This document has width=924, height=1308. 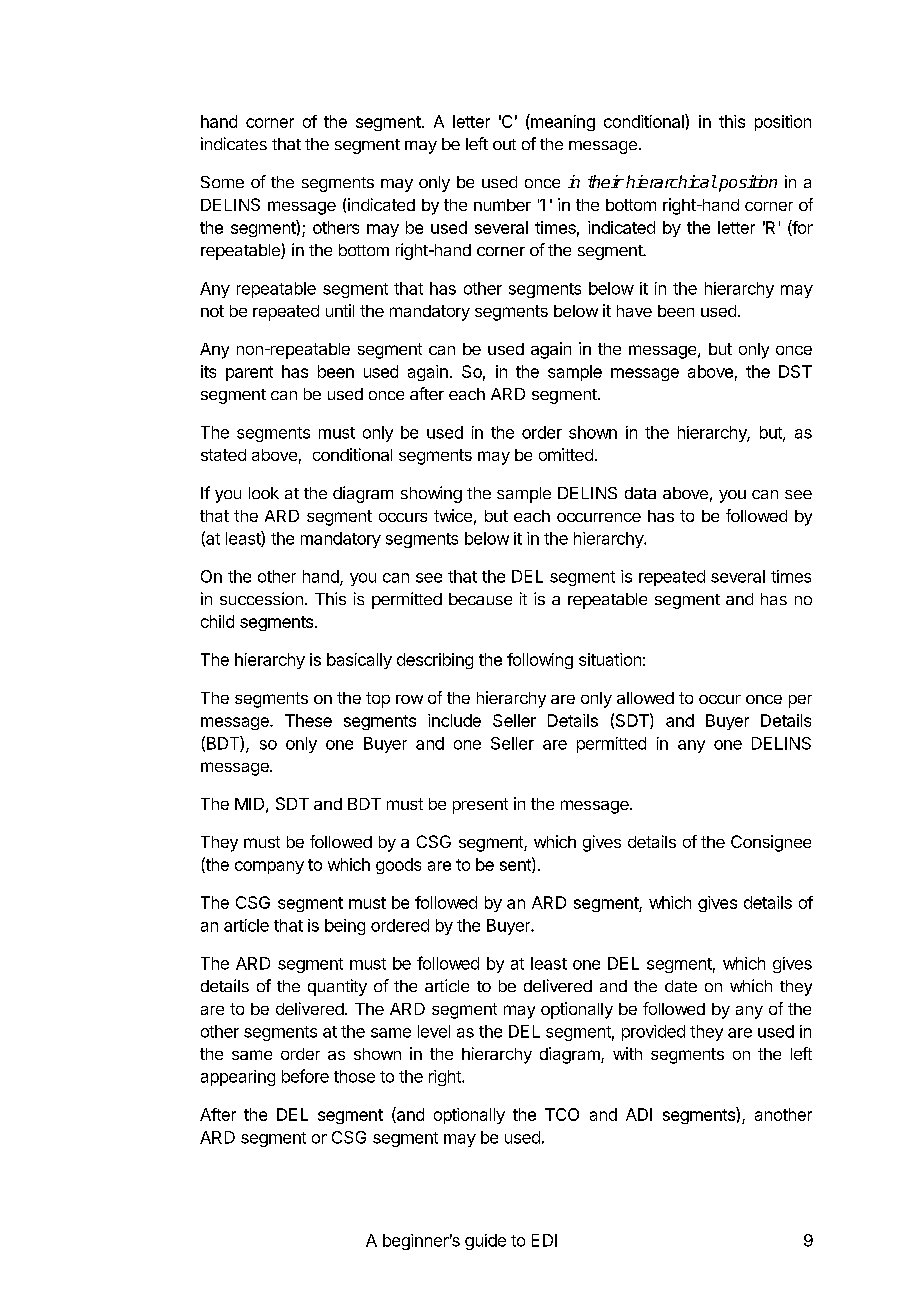 What do you see at coordinates (264, 493) in the document?
I see `look` at bounding box center [264, 493].
